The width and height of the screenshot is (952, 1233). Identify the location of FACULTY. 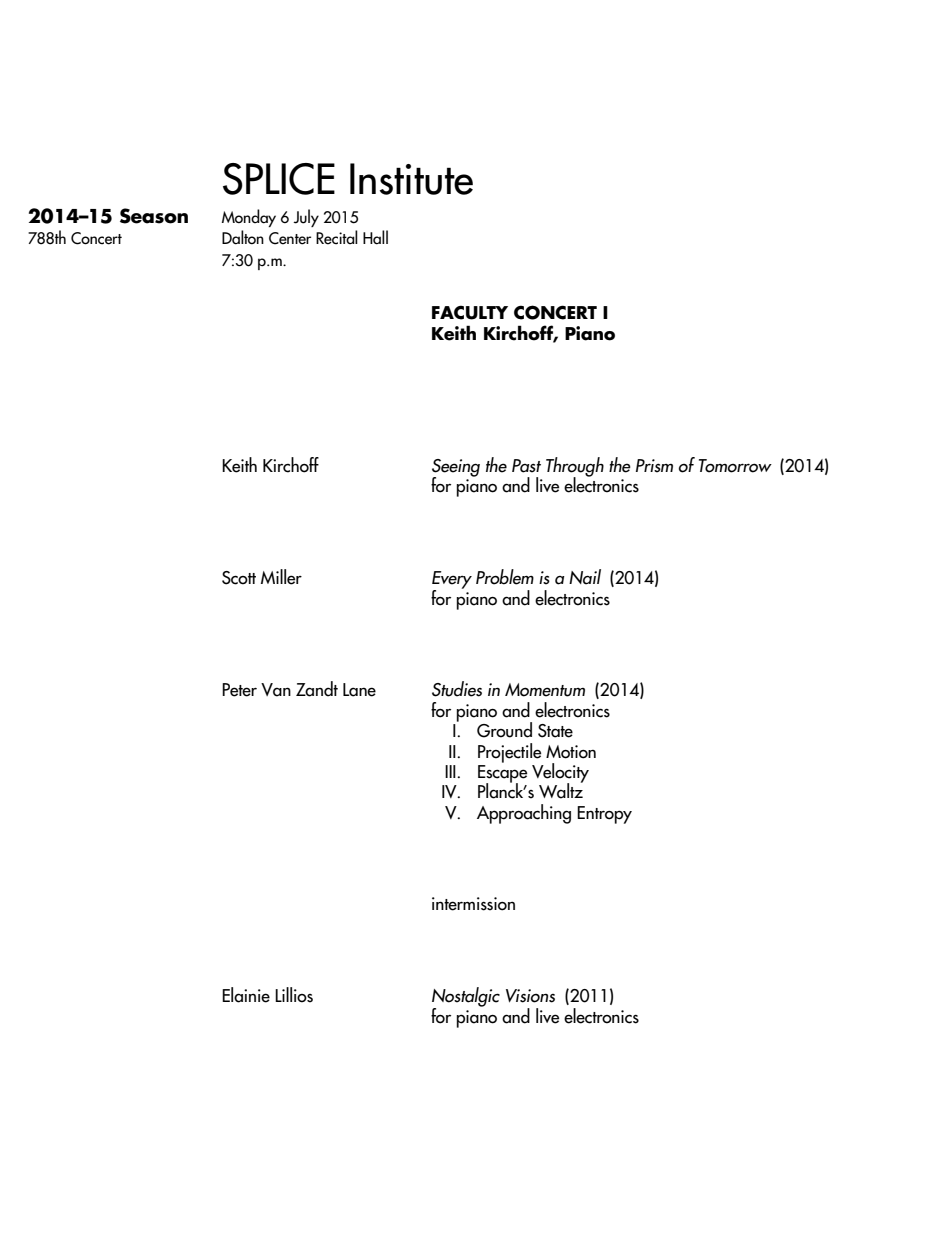
(470, 312).
